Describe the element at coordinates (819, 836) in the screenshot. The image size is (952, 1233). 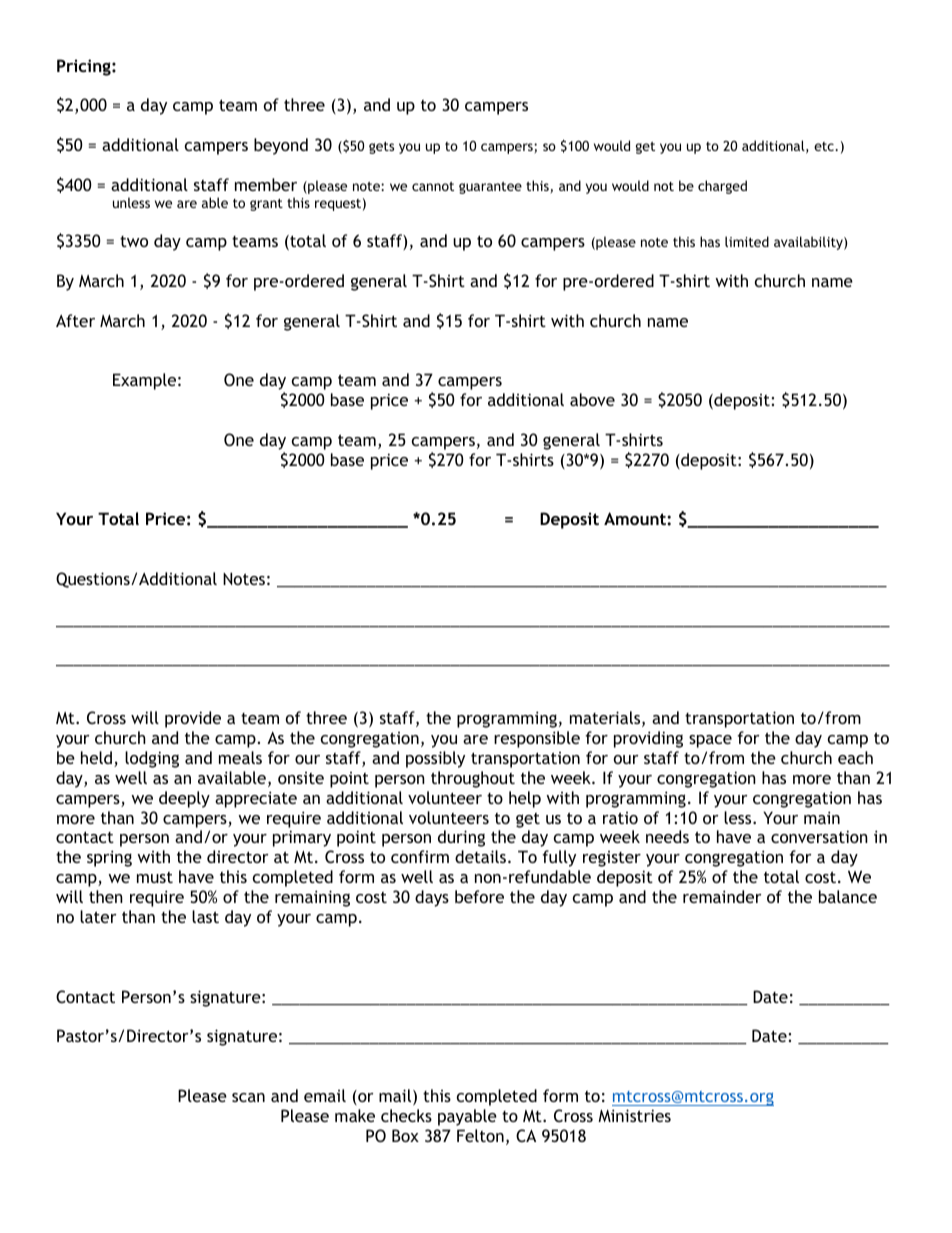
I see `conversation` at that location.
